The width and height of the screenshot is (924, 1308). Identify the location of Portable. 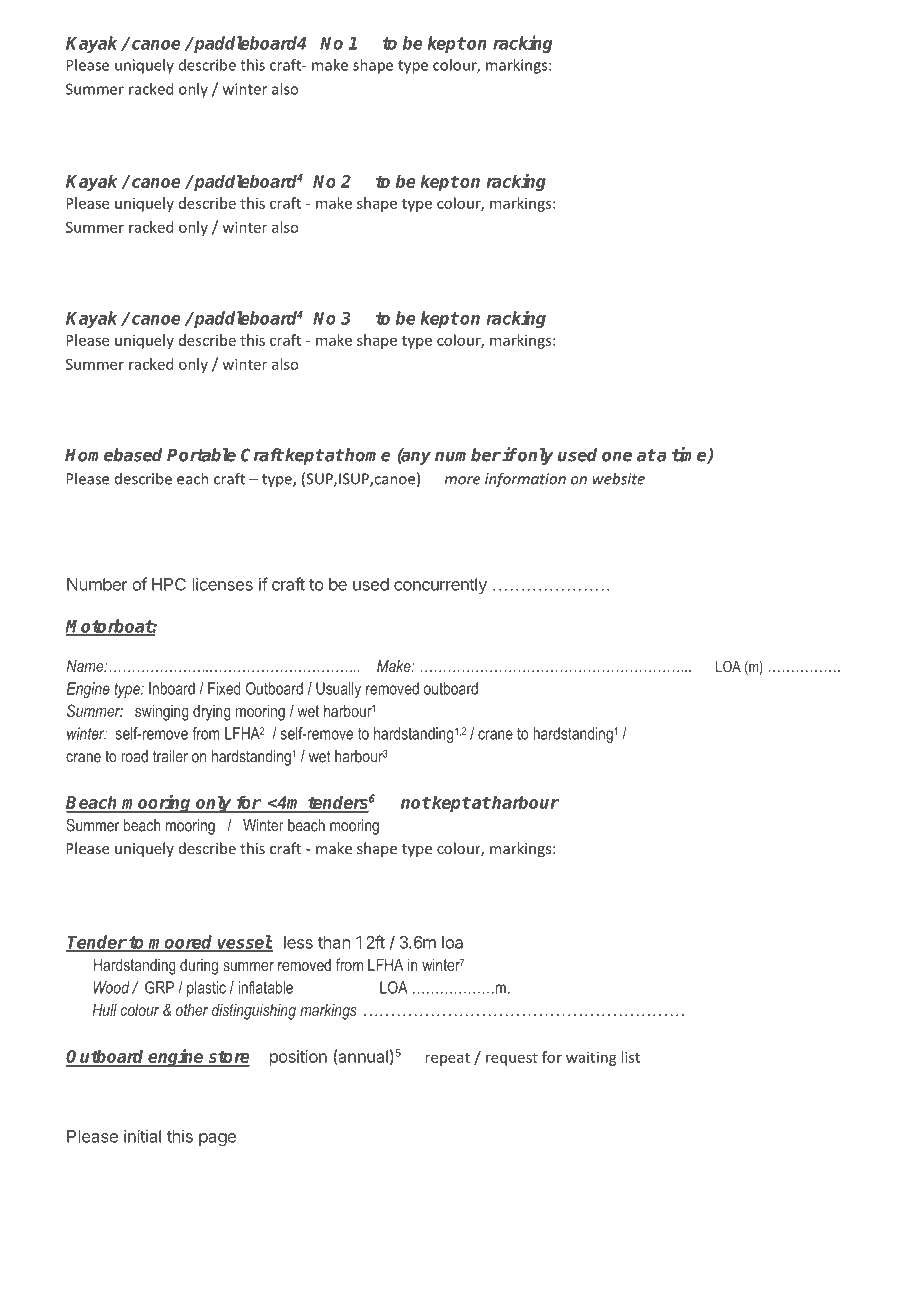
(201, 455).
